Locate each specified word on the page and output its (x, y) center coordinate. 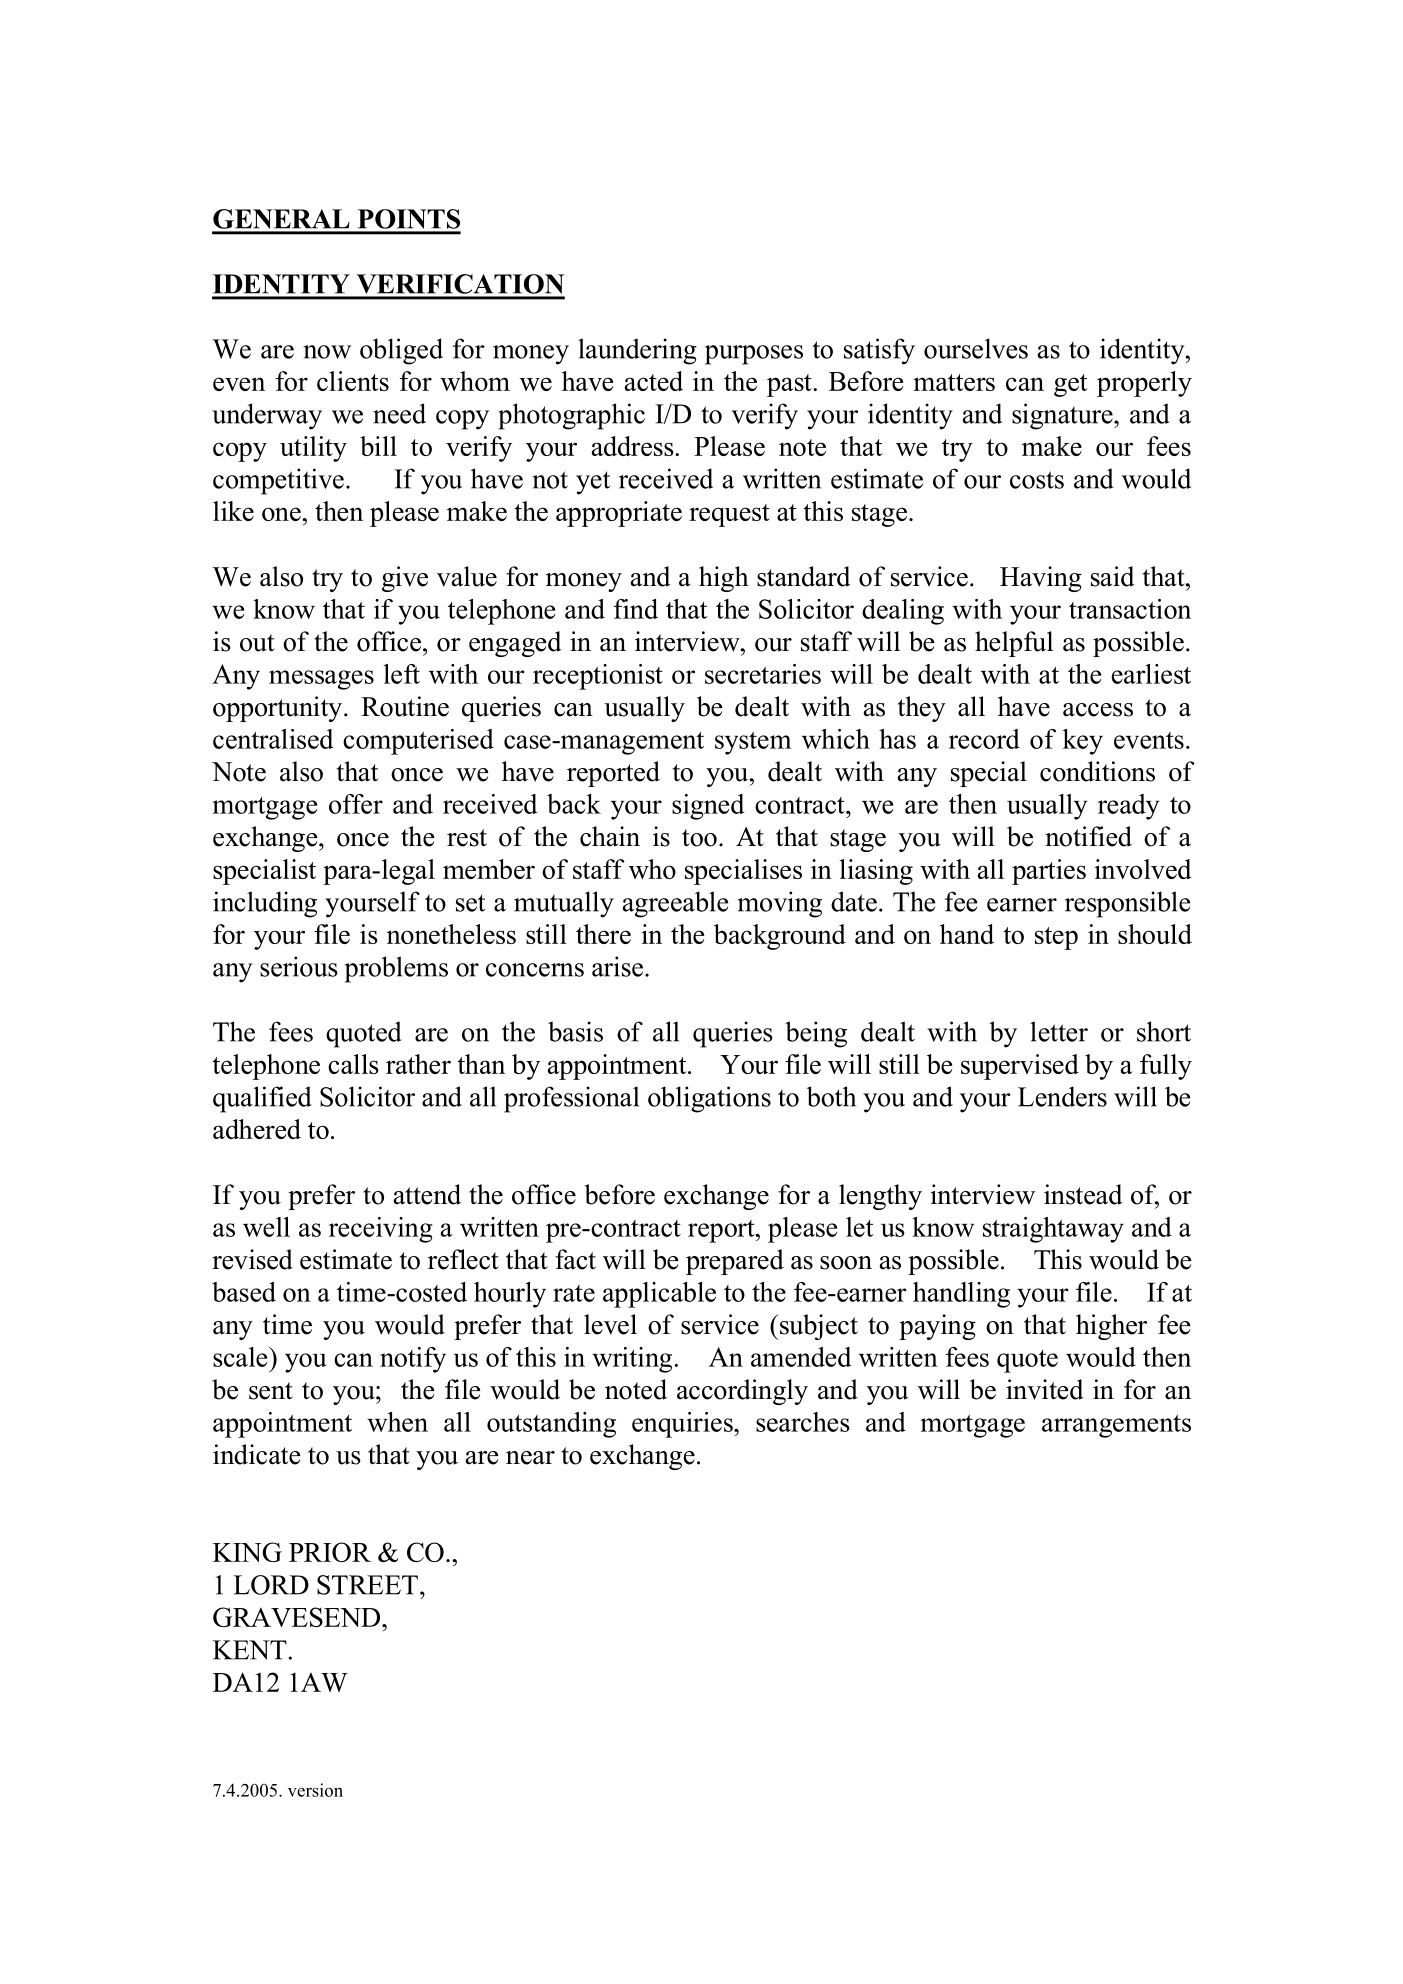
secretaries (763, 674)
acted (653, 381)
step (1056, 938)
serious (299, 966)
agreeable (675, 904)
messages (321, 680)
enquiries (683, 1425)
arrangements (1116, 1426)
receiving (380, 1230)
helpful (1014, 644)
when (397, 1422)
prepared (735, 1262)
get (1070, 385)
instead (1083, 1194)
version (315, 1790)
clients (353, 381)
